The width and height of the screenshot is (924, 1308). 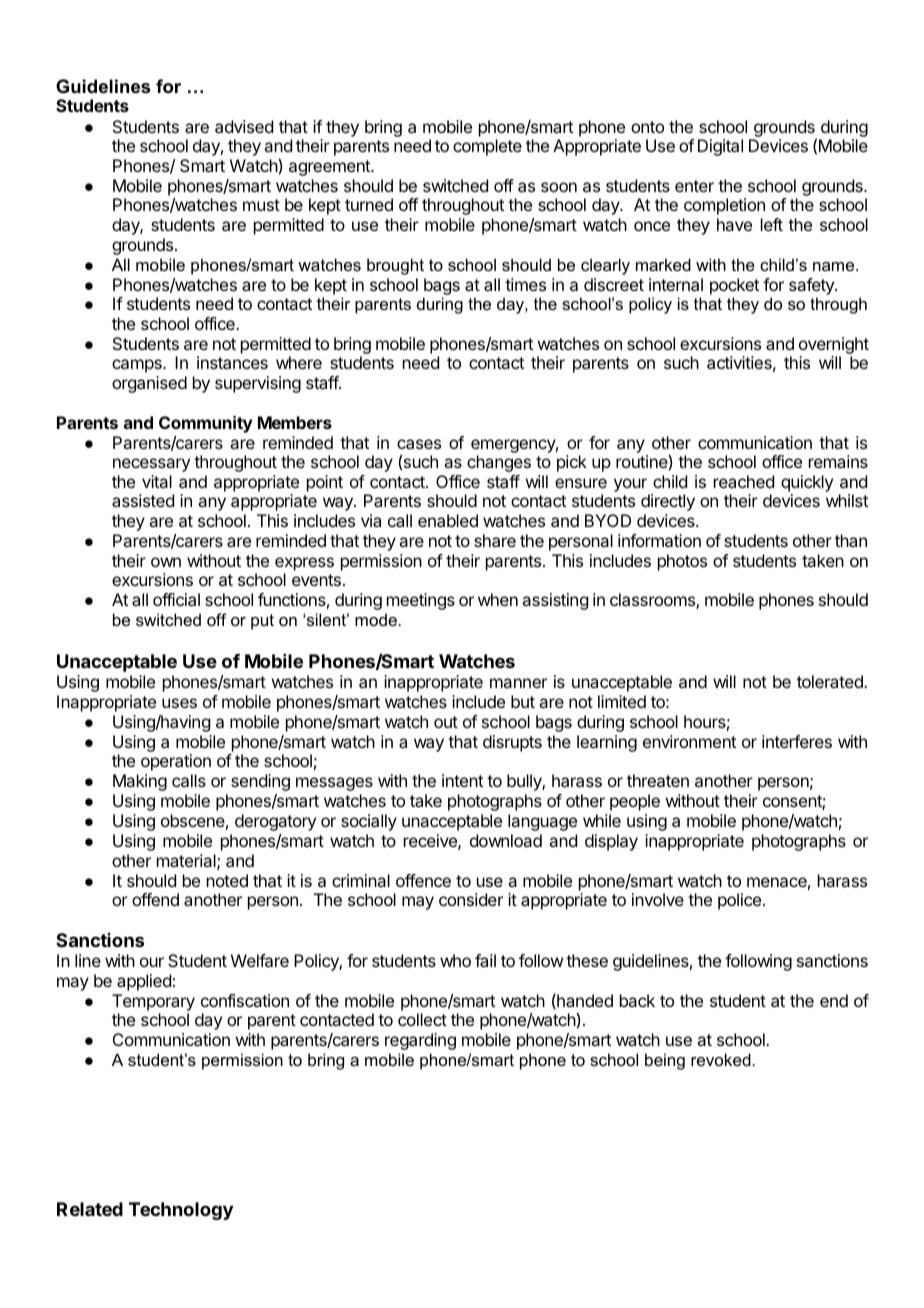 I want to click on revoked, so click(x=721, y=1059).
